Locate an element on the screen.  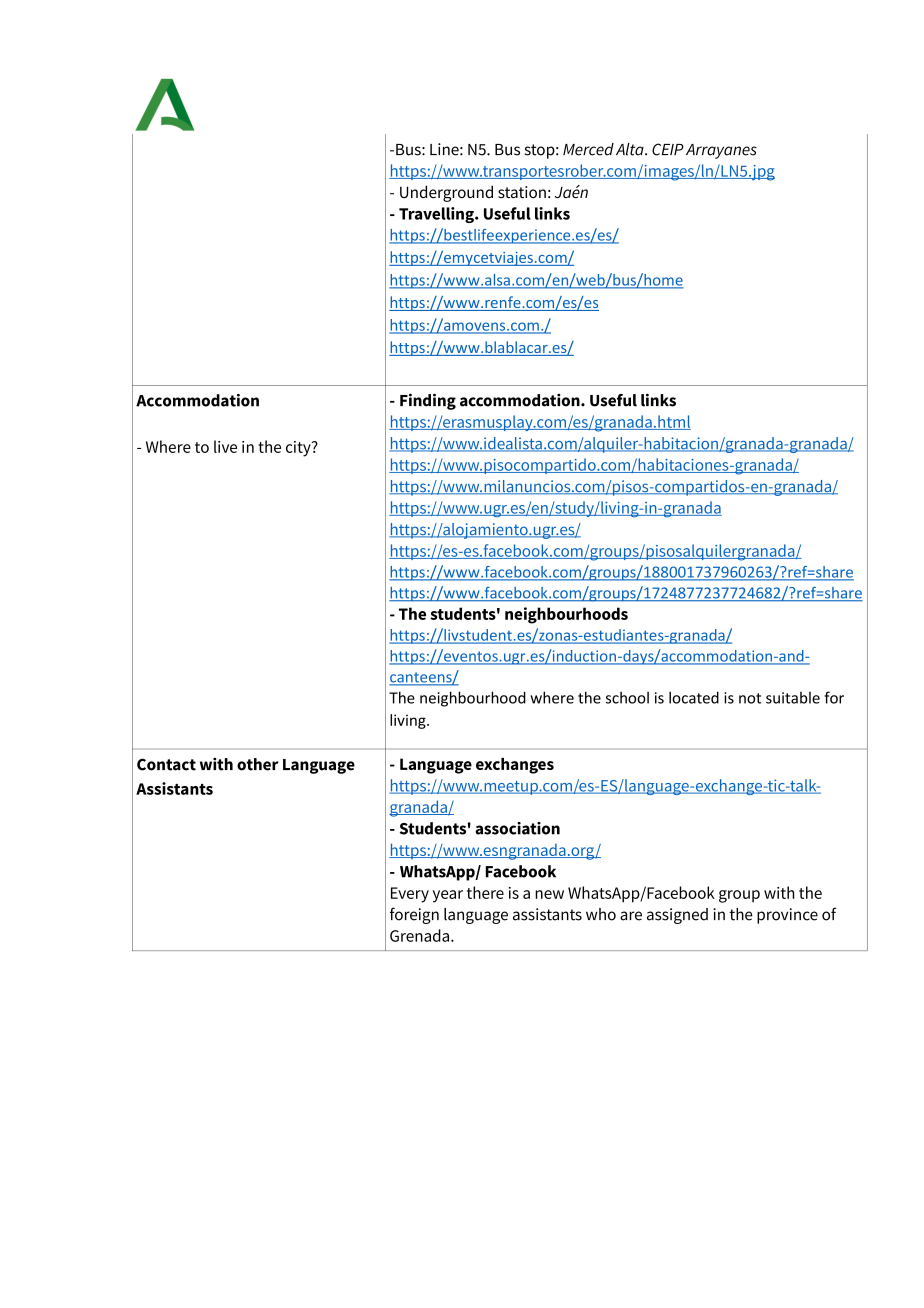
school is located at coordinates (627, 697).
